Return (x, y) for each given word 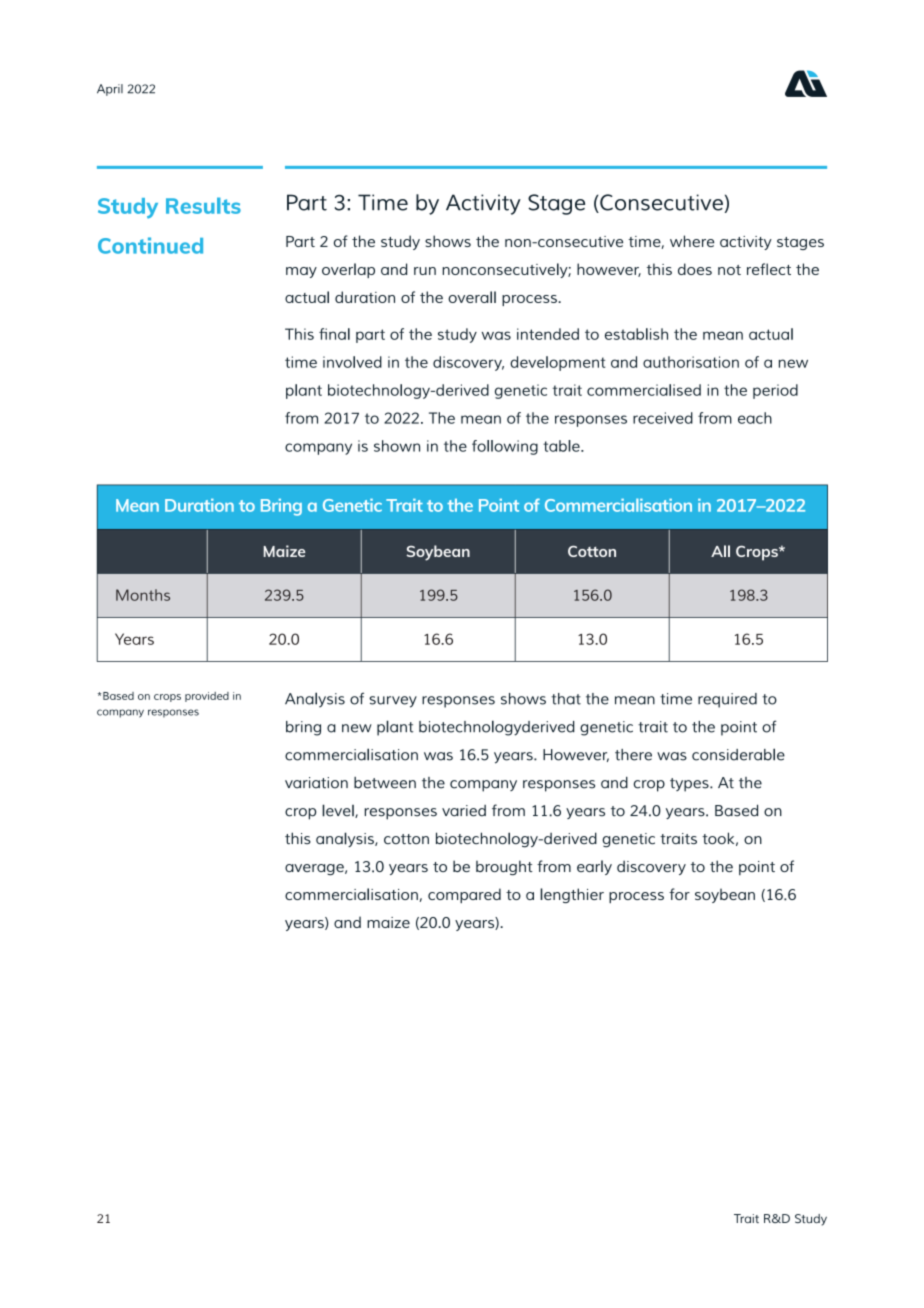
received (663, 418)
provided (207, 697)
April (110, 90)
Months (143, 595)
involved (352, 362)
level (339, 811)
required (727, 700)
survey (393, 702)
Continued (150, 245)
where (692, 241)
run (425, 271)
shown (397, 446)
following (505, 447)
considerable (738, 754)
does (695, 269)
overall (472, 297)
